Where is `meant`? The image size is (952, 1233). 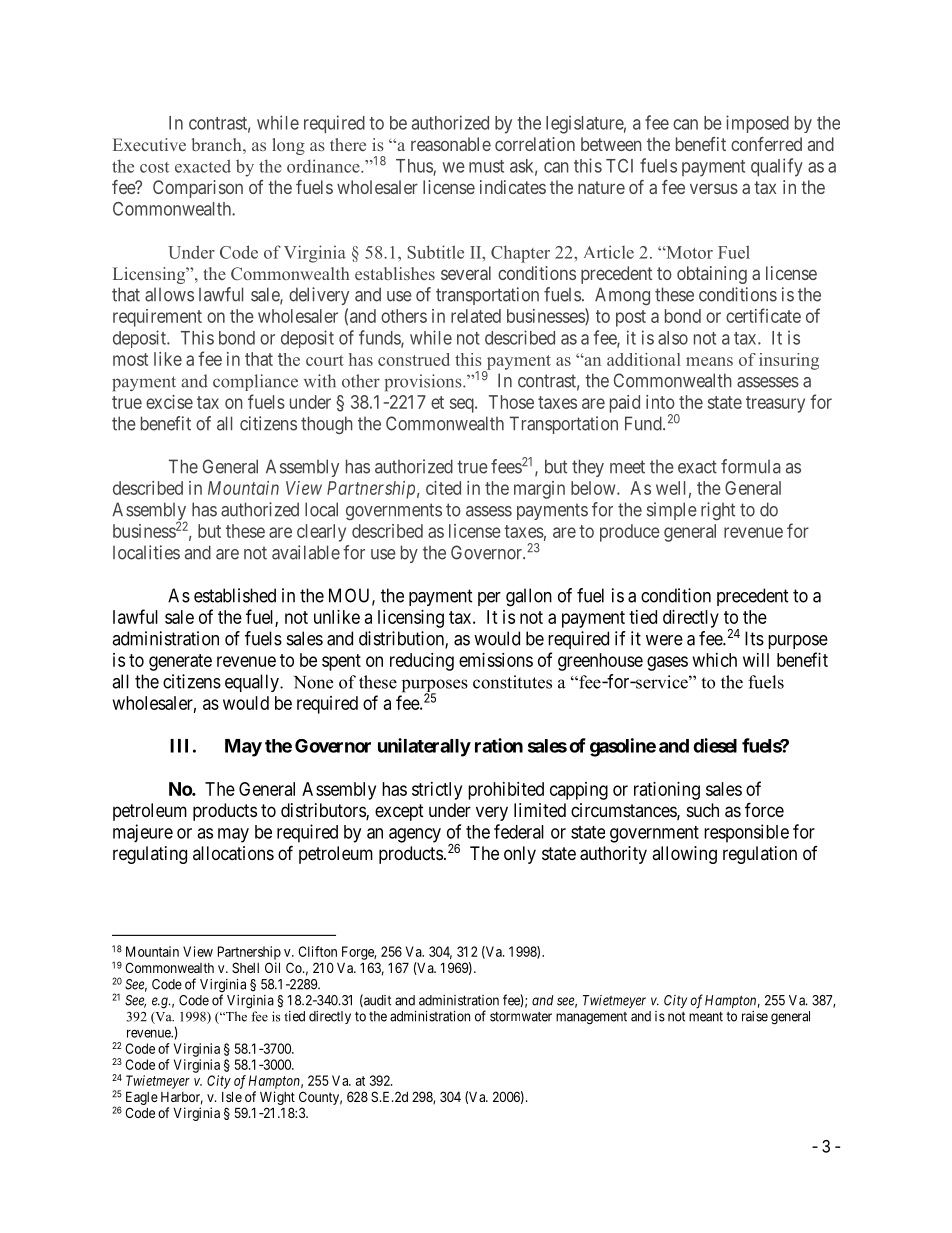 meant is located at coordinates (706, 1017).
